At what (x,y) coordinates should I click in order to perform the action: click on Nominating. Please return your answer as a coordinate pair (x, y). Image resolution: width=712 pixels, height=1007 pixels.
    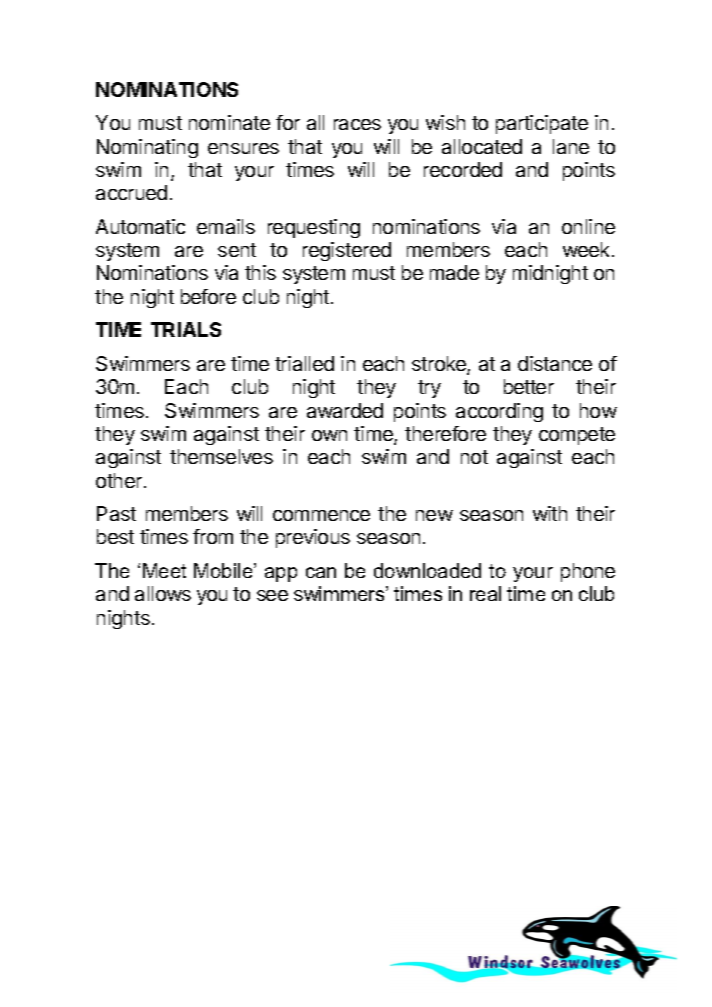
    Looking at the image, I should click on (147, 148).
